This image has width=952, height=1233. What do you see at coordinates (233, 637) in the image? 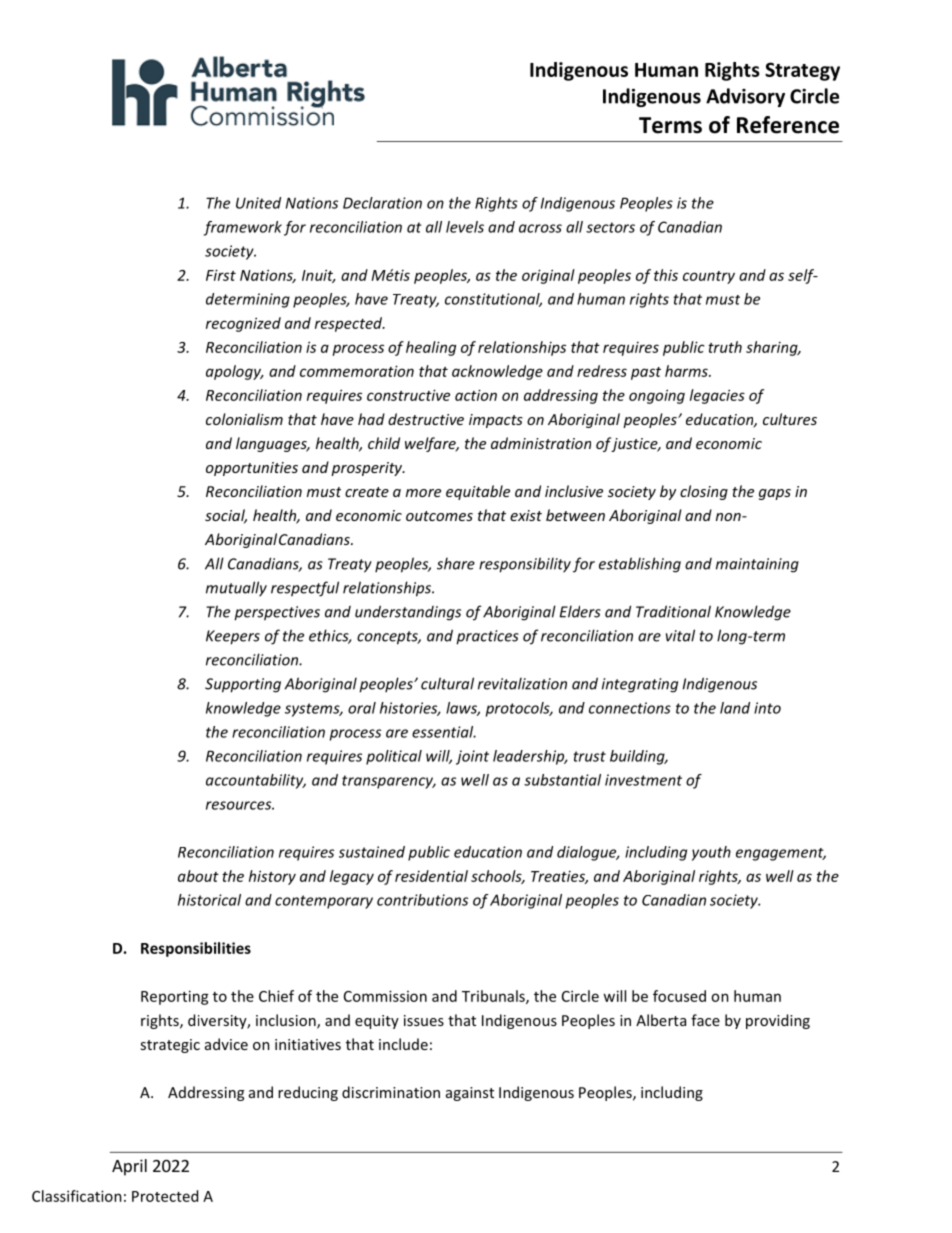
I see `Keepers` at bounding box center [233, 637].
